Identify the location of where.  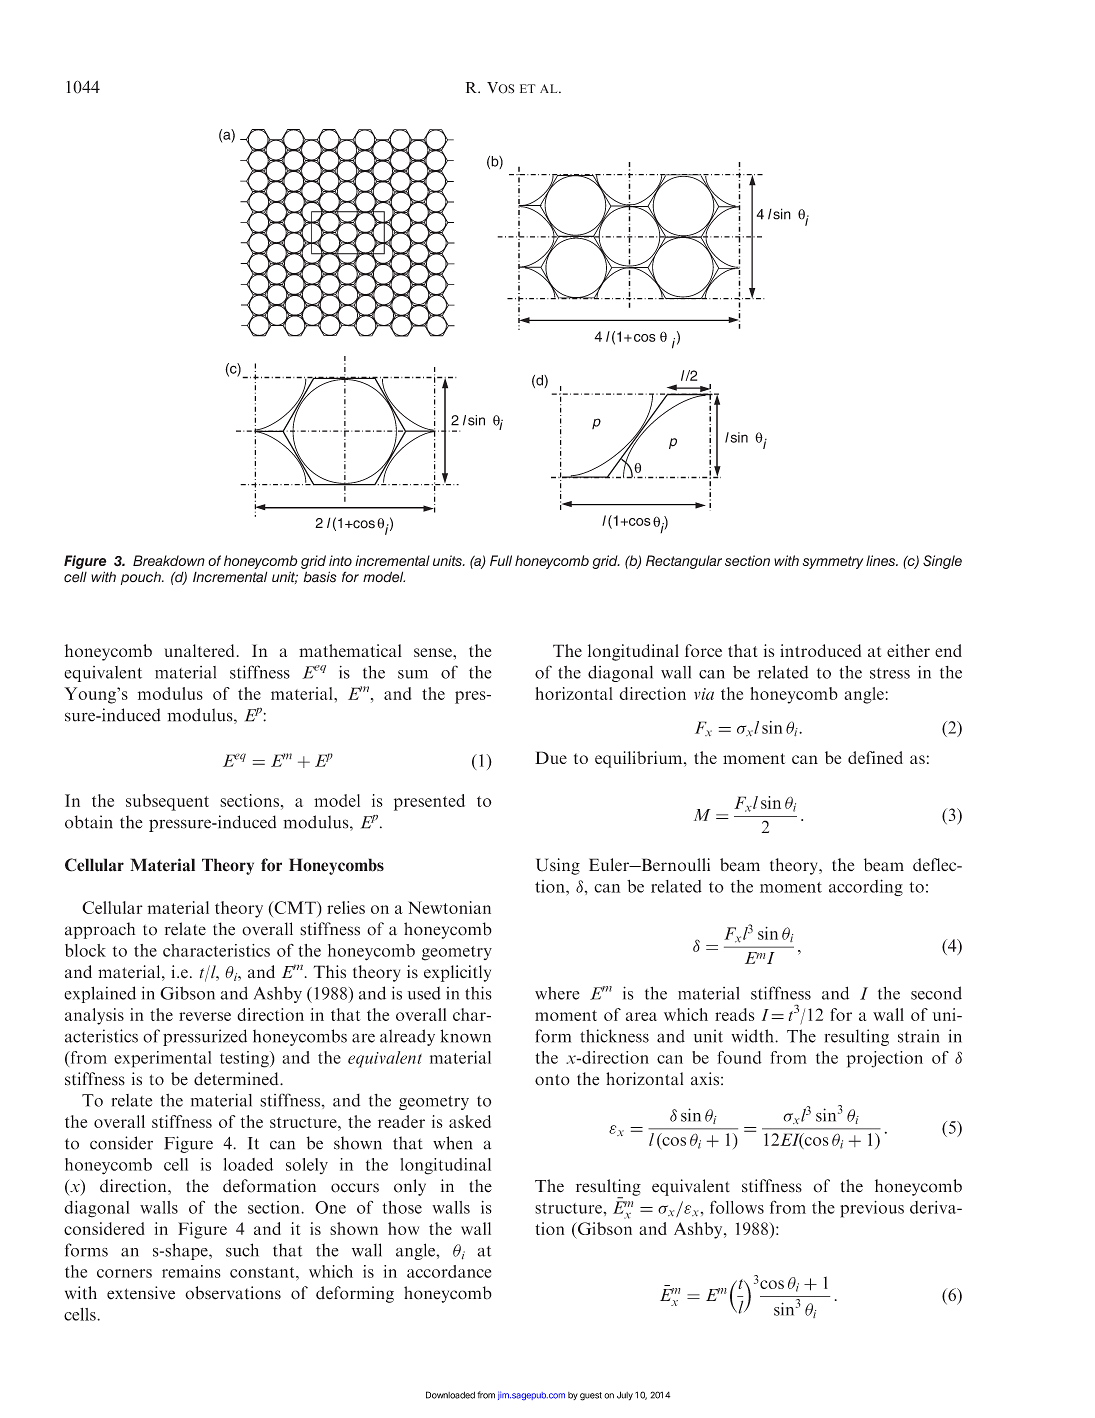
(557, 993).
